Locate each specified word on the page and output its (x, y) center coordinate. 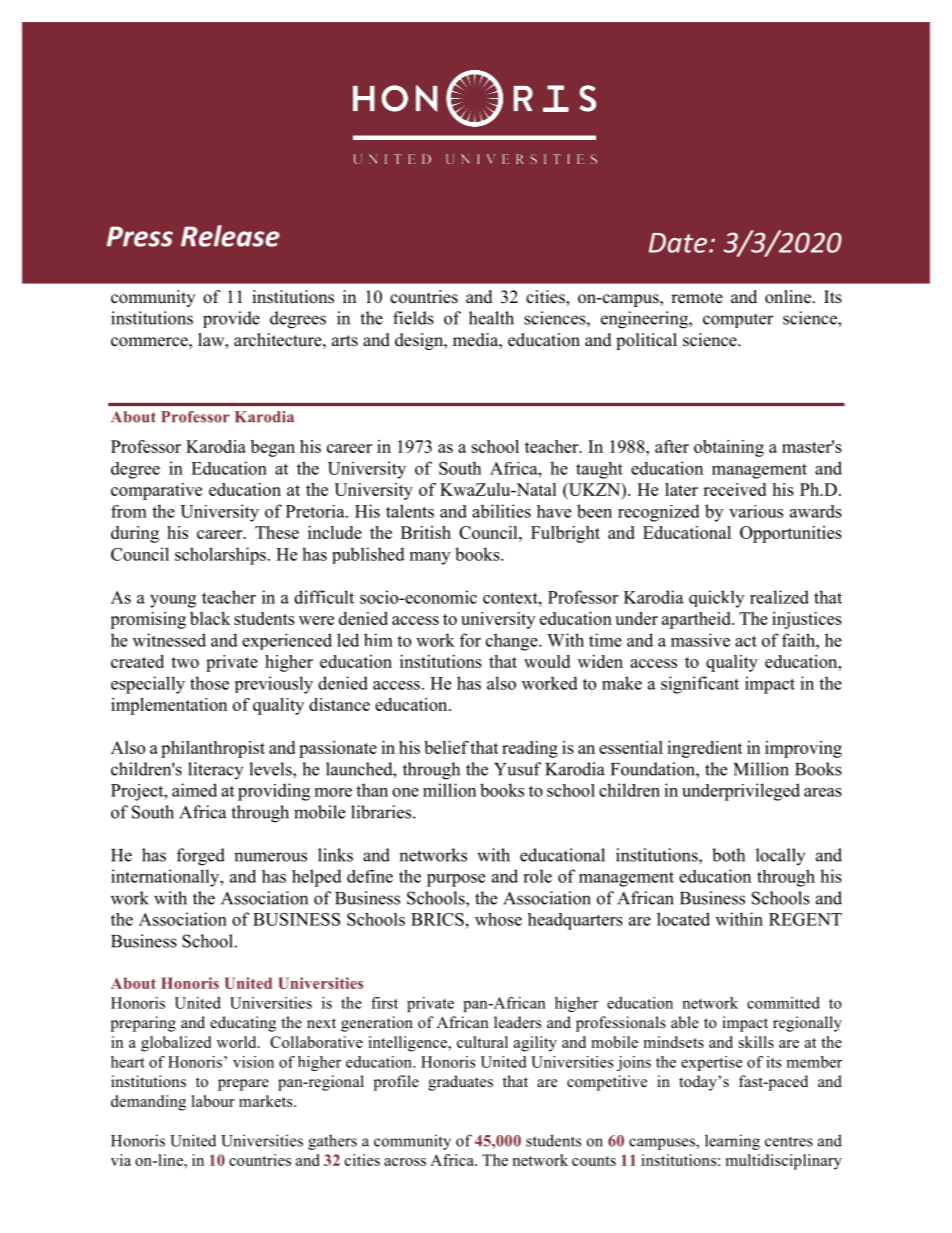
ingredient (705, 749)
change (513, 642)
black (210, 618)
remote (697, 298)
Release (230, 236)
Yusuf (518, 769)
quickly (716, 599)
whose (498, 919)
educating (243, 1024)
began (273, 448)
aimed (194, 790)
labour (213, 1101)
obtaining (729, 448)
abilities (501, 511)
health (491, 318)
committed (783, 1003)
